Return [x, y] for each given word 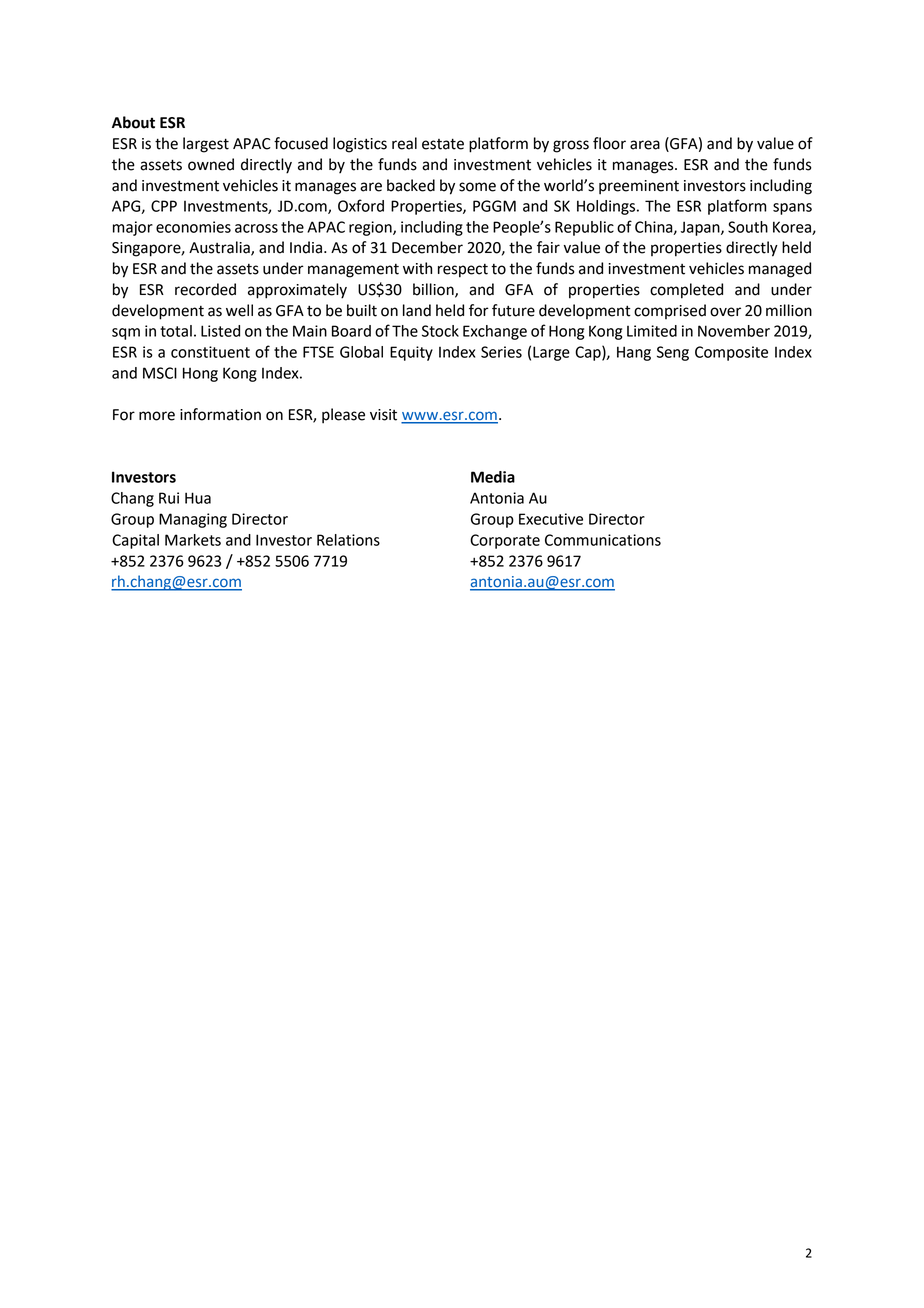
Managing [193, 520]
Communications [603, 540]
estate [443, 144]
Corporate [505, 541]
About [133, 122]
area [645, 145]
